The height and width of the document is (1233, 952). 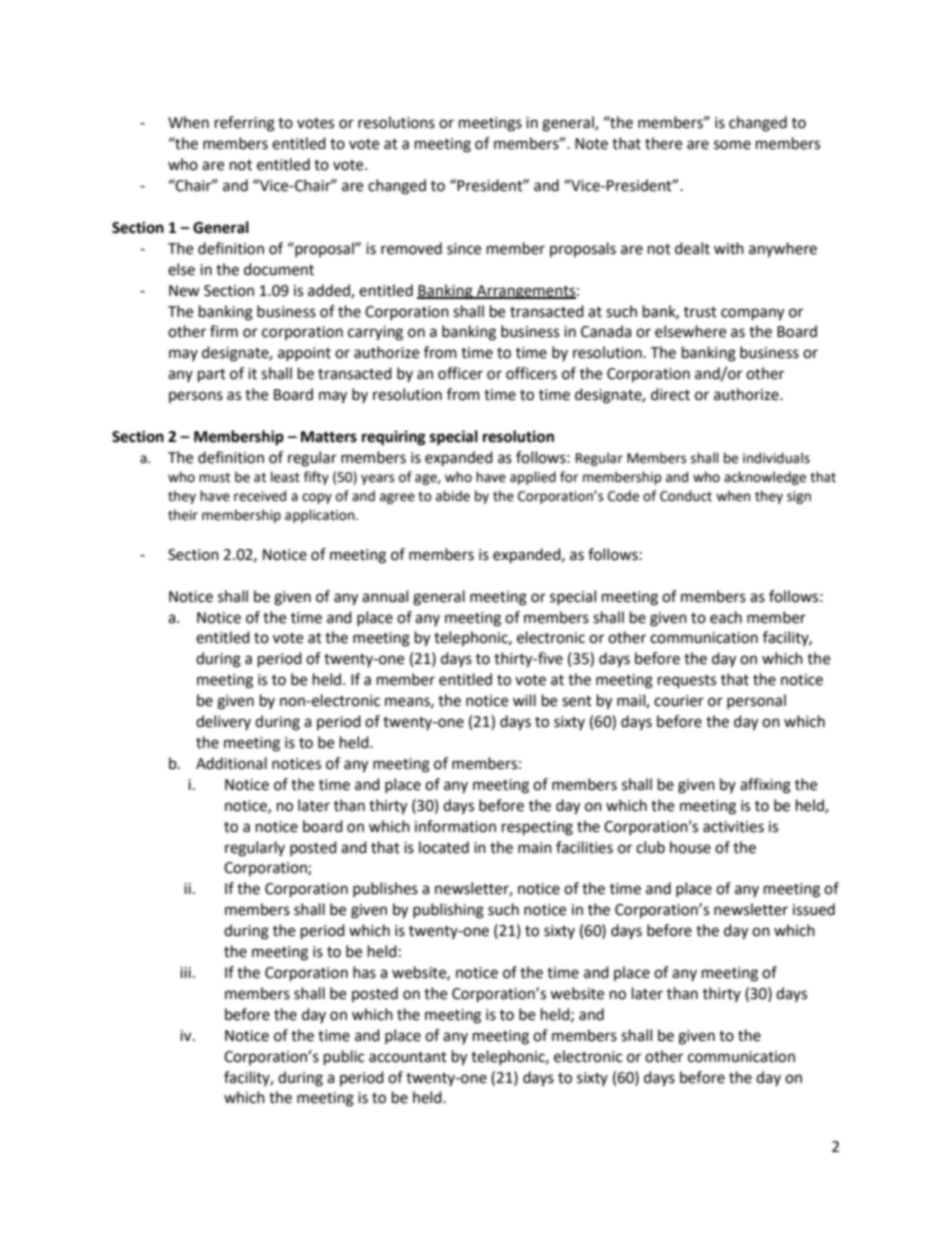 What do you see at coordinates (344, 1058) in the document?
I see `public` at bounding box center [344, 1058].
